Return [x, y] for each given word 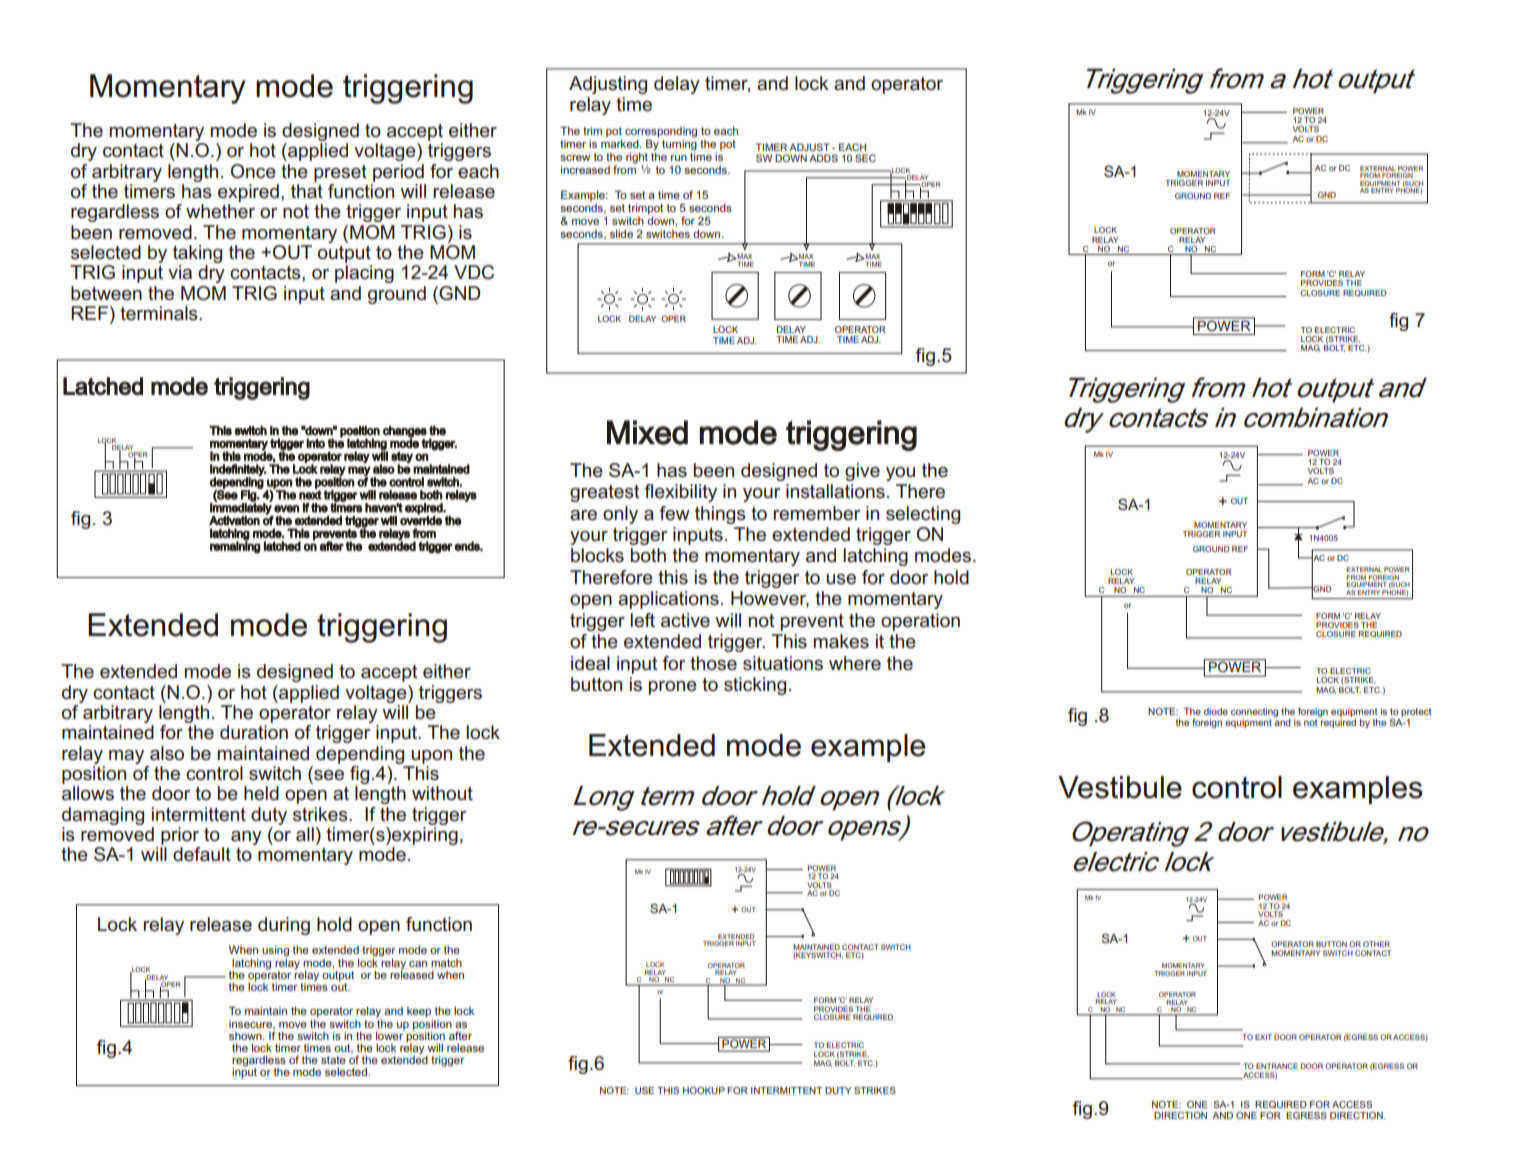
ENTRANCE [1277, 1066]
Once [253, 171]
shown [246, 1036]
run [679, 158]
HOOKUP [704, 1090]
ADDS [823, 158]
